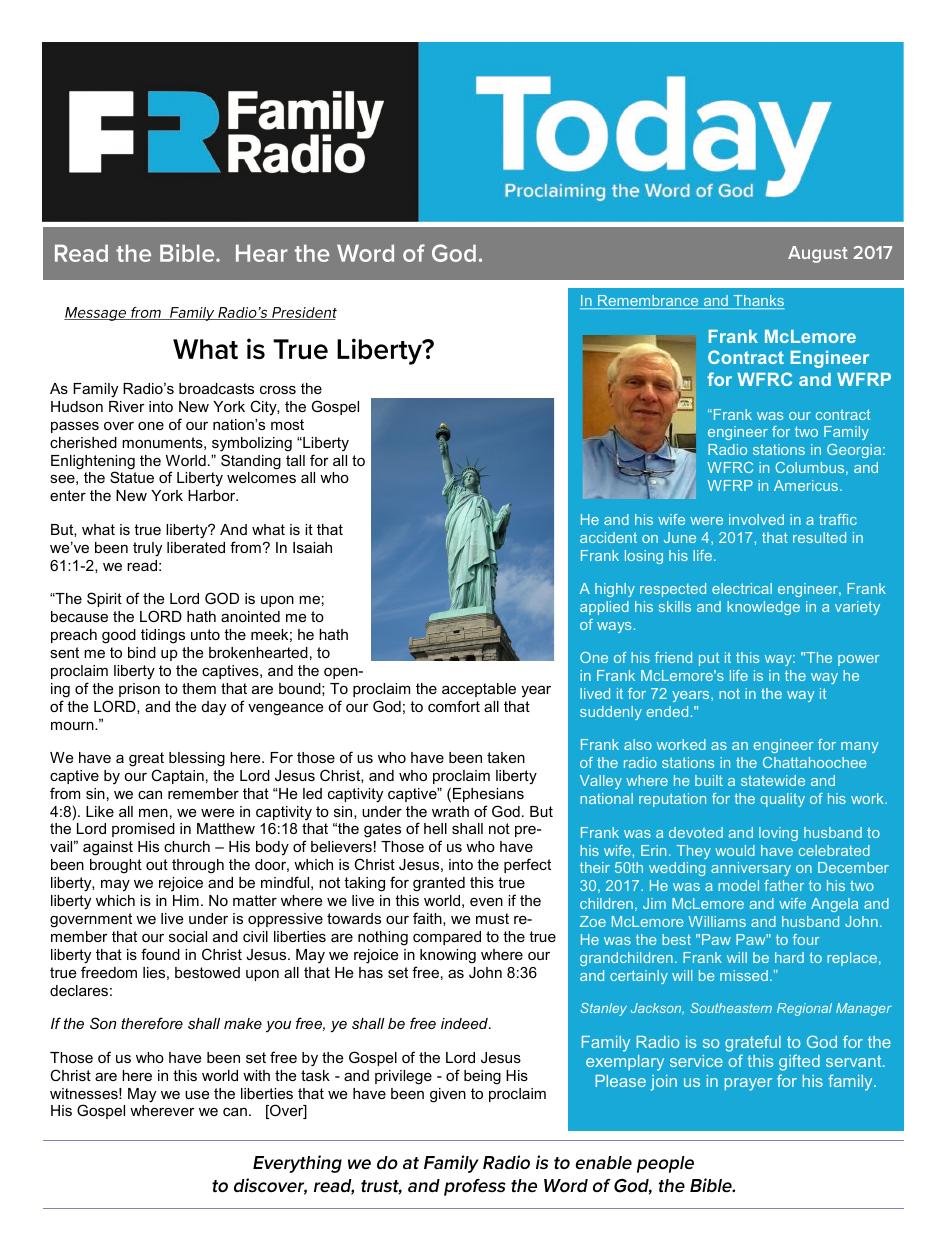 The width and height of the screenshot is (952, 1233). I want to click on prison, so click(139, 690).
